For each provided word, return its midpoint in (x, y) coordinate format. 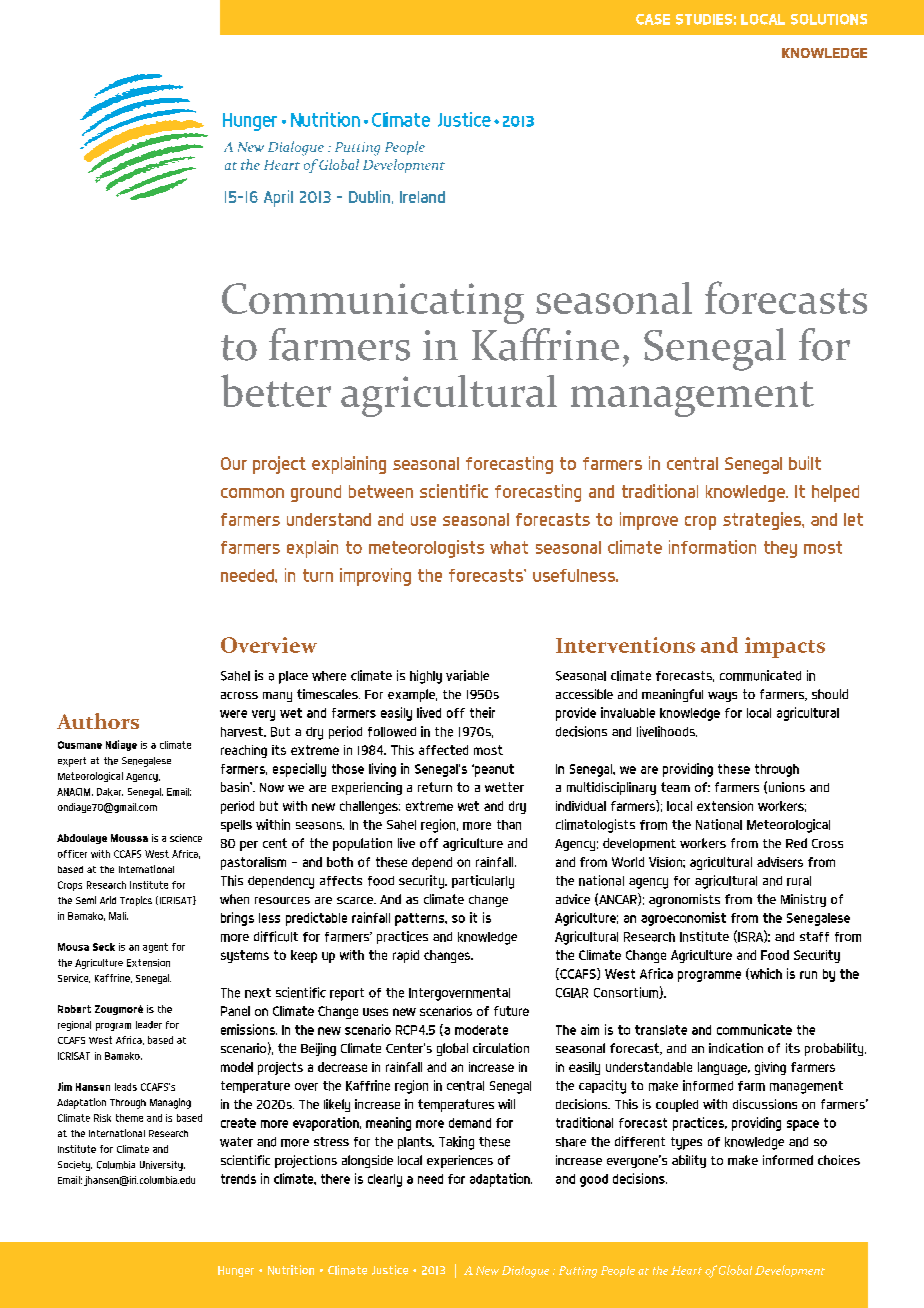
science (186, 838)
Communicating (373, 303)
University (162, 1166)
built (805, 463)
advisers (780, 862)
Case (653, 19)
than (509, 825)
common (252, 493)
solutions (829, 19)
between (381, 491)
